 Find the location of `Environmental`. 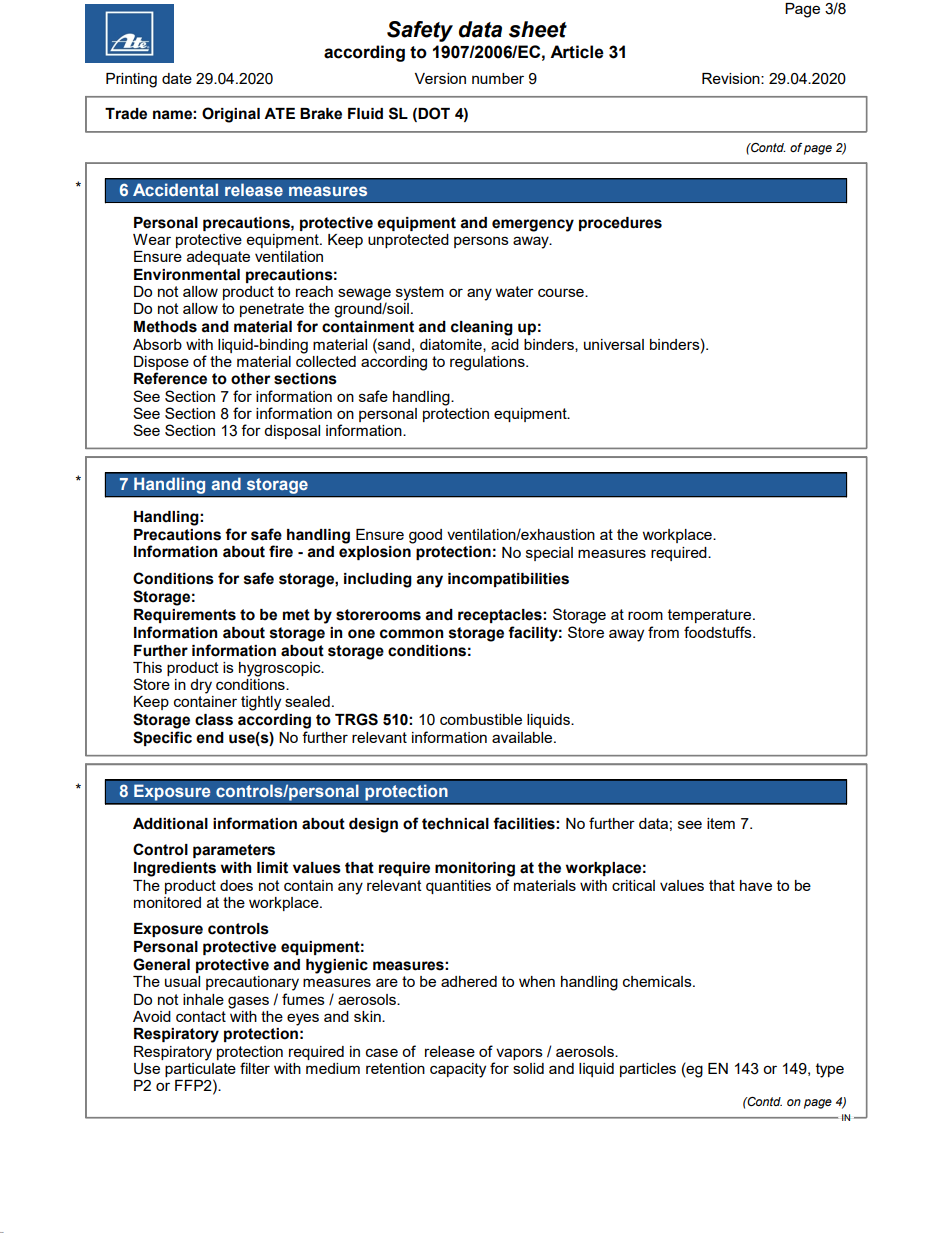

Environmental is located at coordinates (187, 275).
